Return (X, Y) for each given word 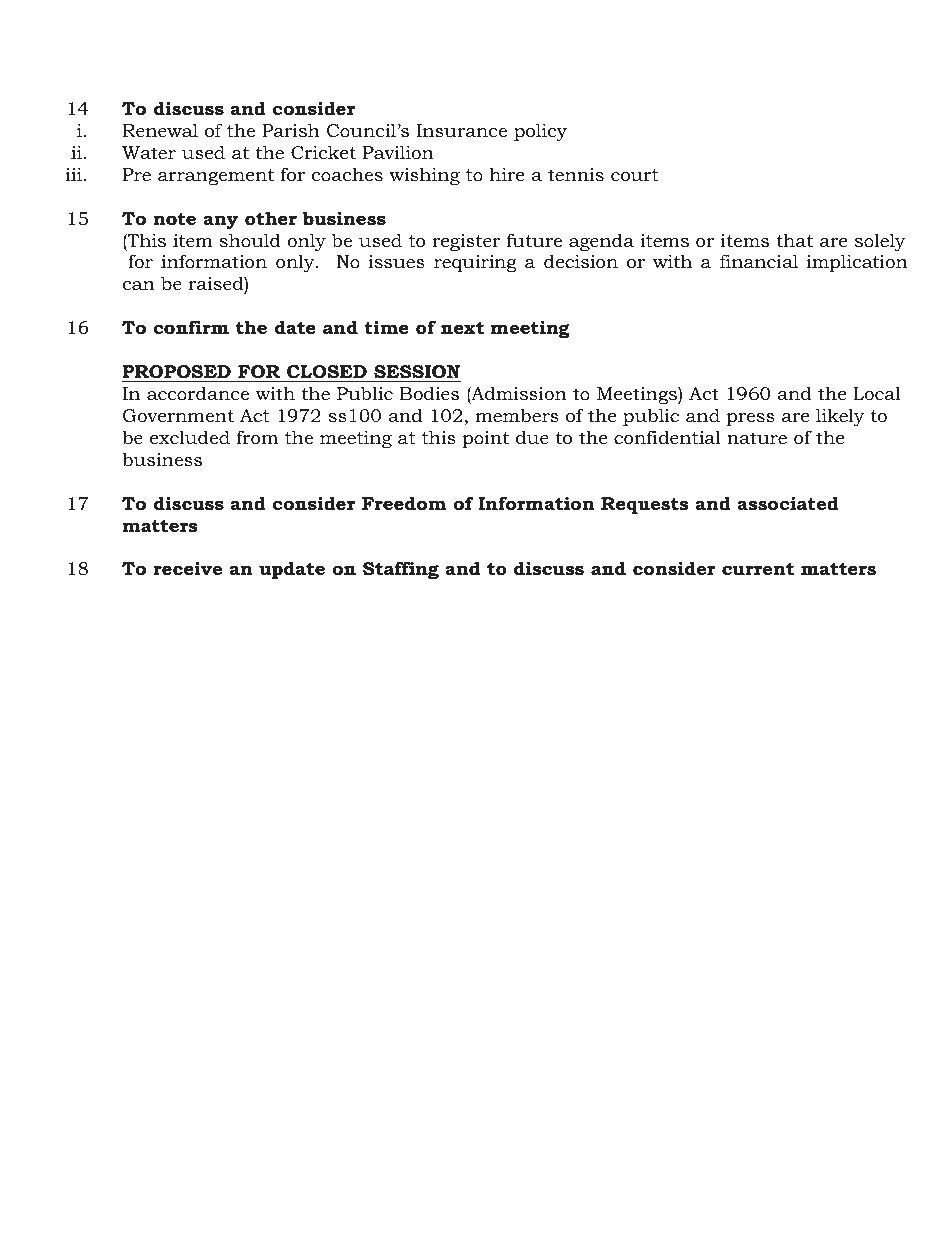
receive (187, 568)
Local (877, 393)
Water (149, 152)
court (634, 175)
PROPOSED (176, 372)
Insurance (461, 131)
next (462, 327)
